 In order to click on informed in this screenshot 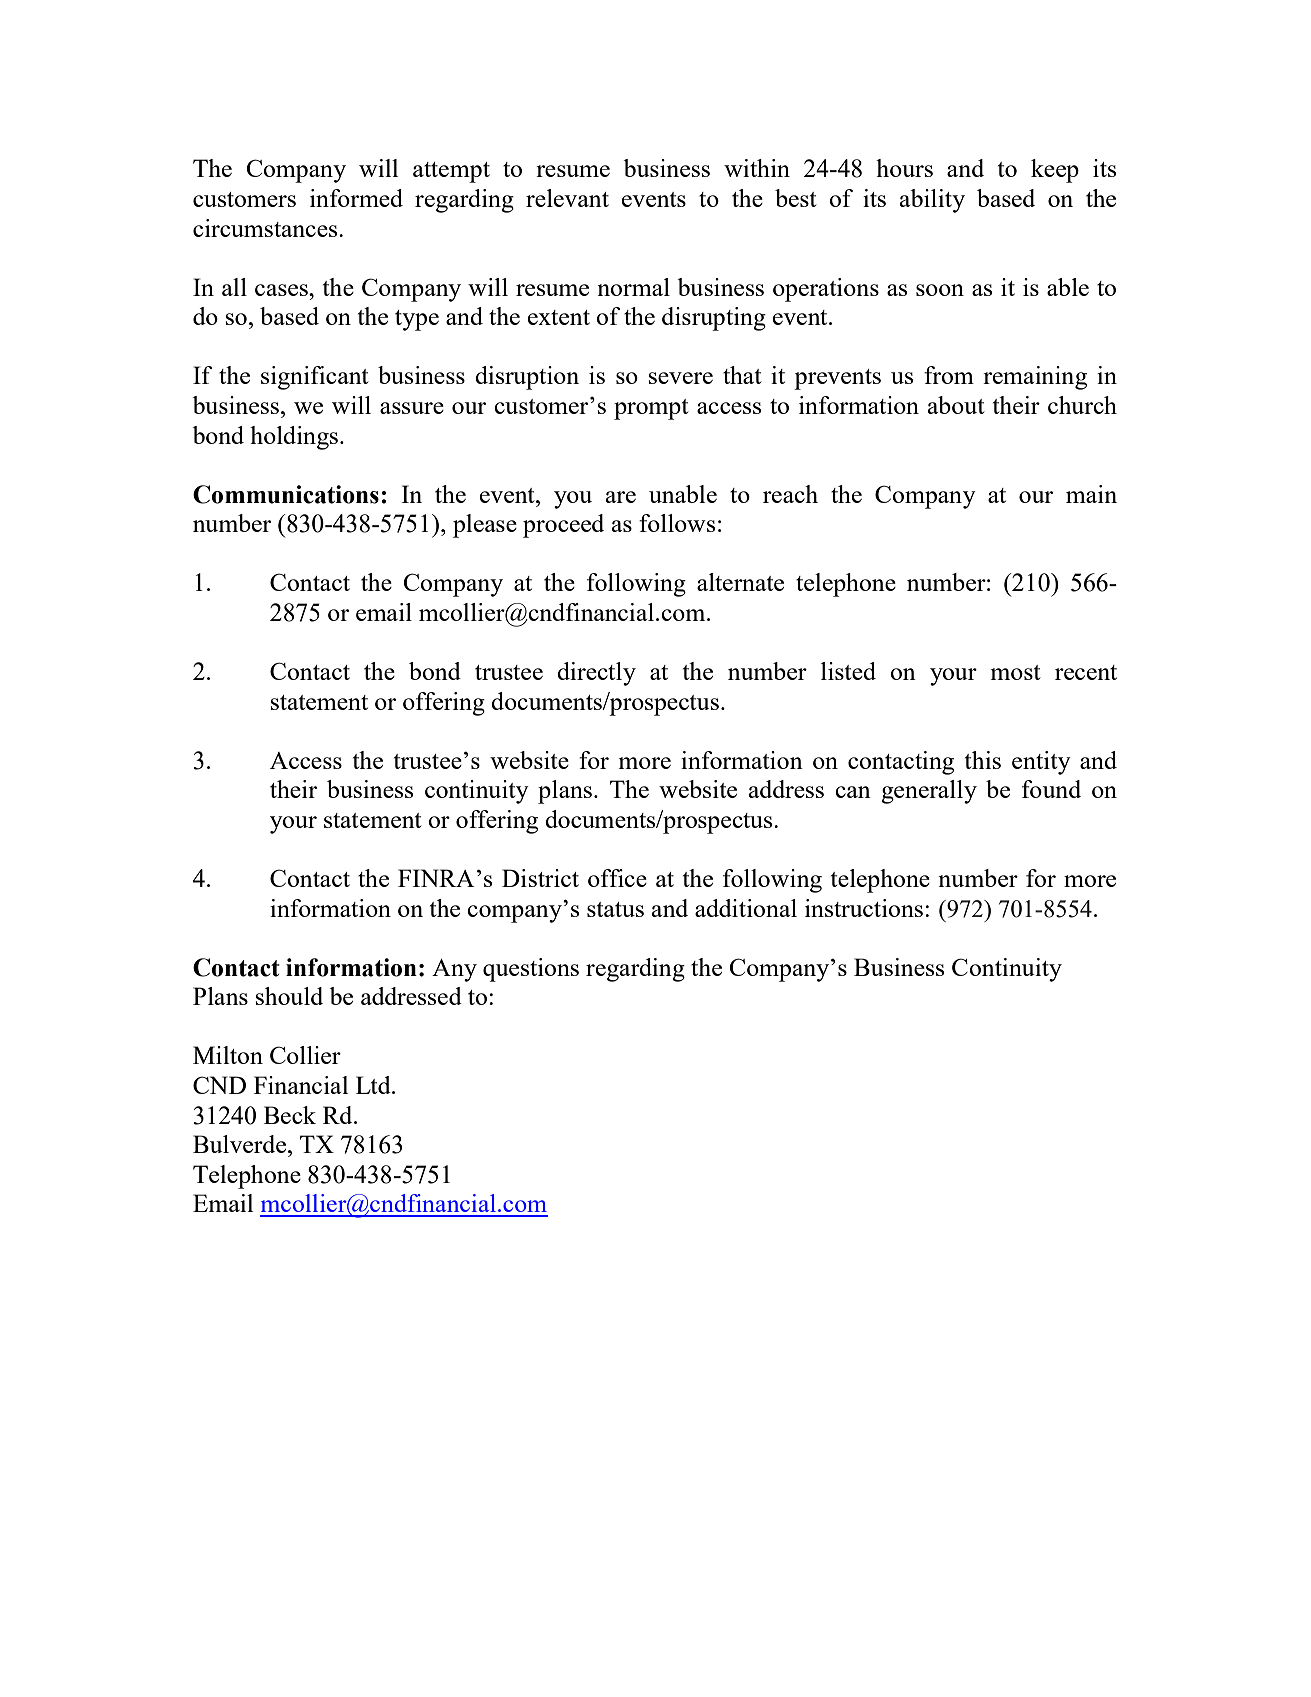, I will do `click(356, 198)`.
